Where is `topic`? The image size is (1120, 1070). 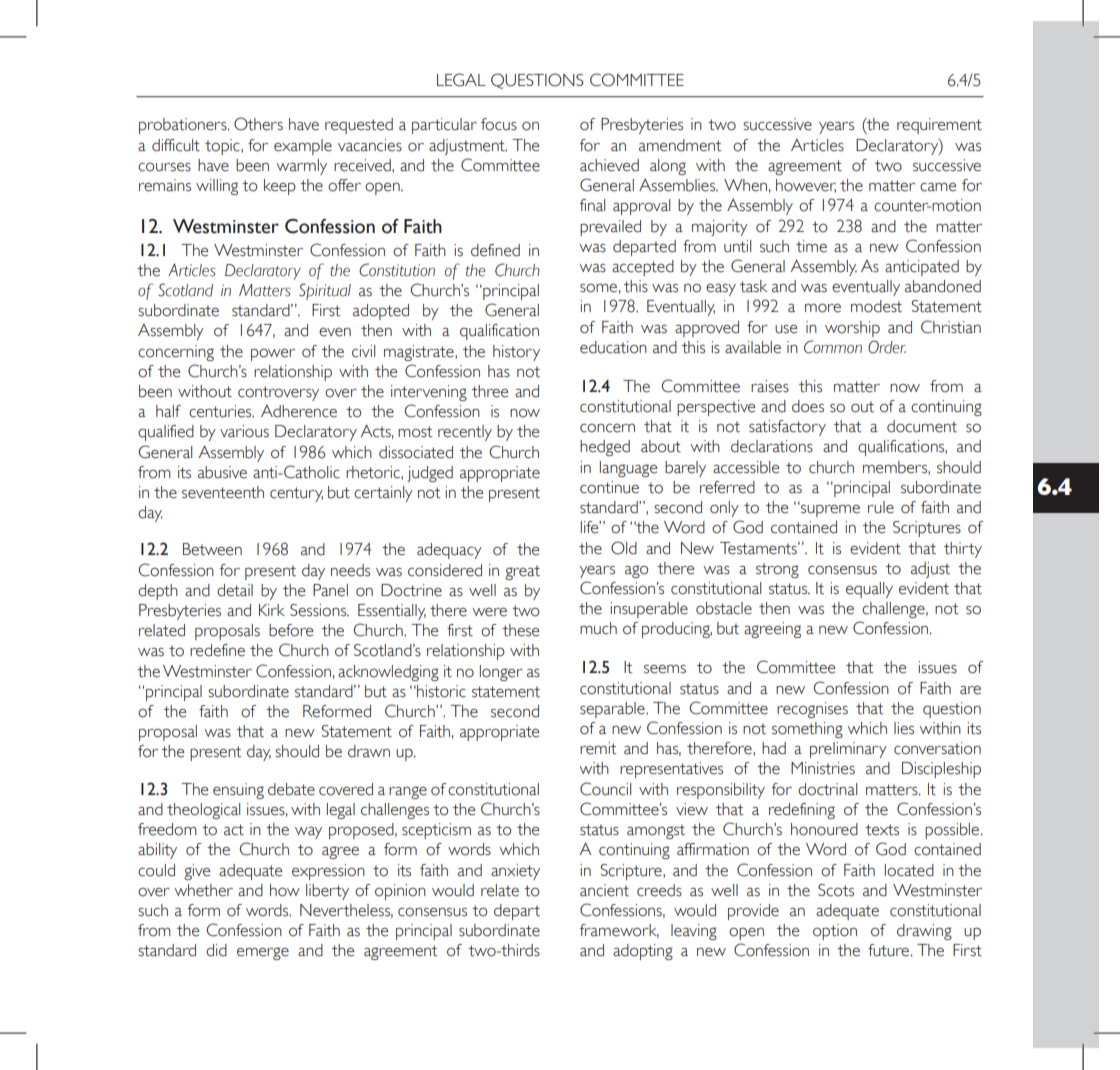 topic is located at coordinates (223, 147).
